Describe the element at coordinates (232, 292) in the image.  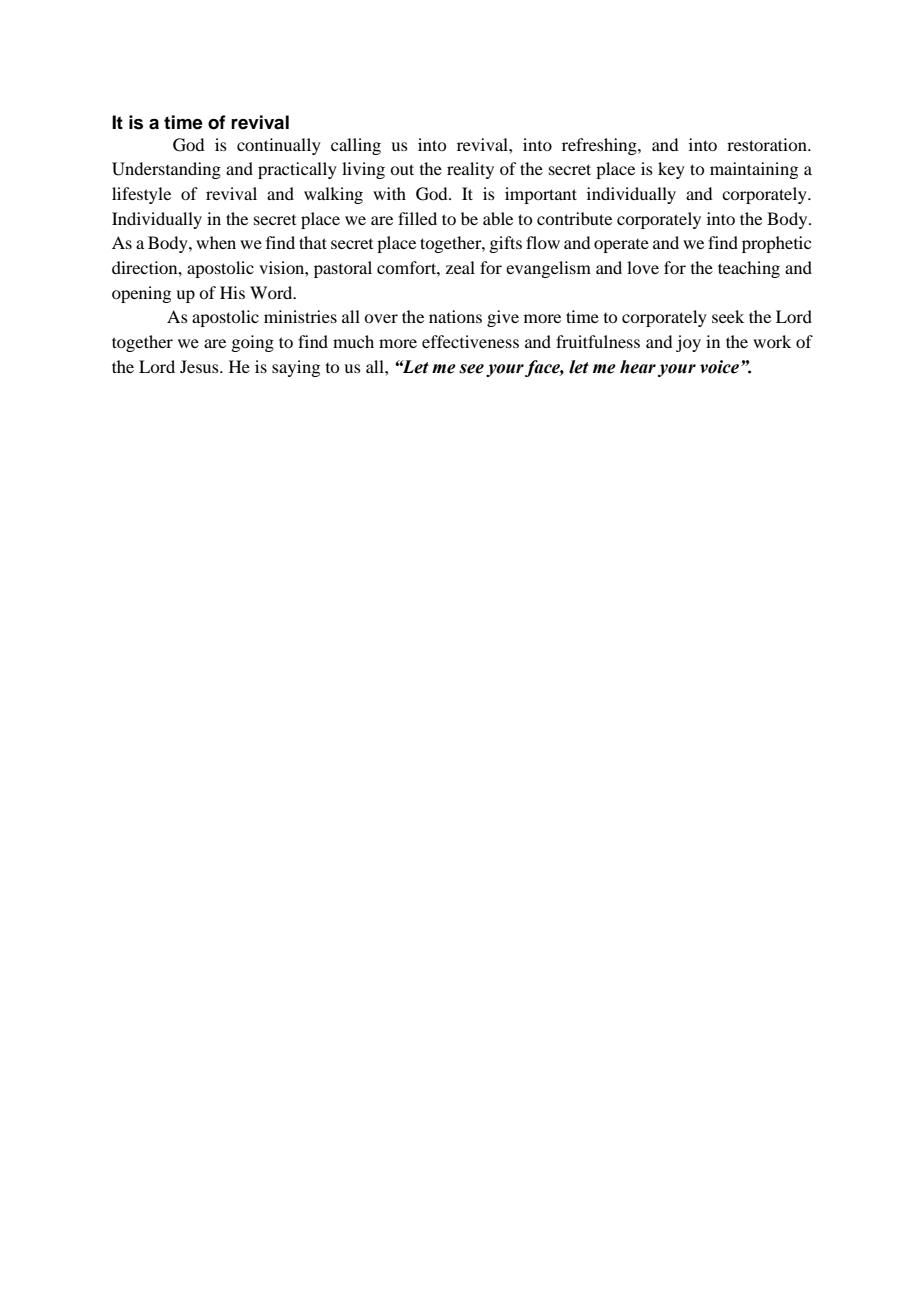
I see `His` at that location.
